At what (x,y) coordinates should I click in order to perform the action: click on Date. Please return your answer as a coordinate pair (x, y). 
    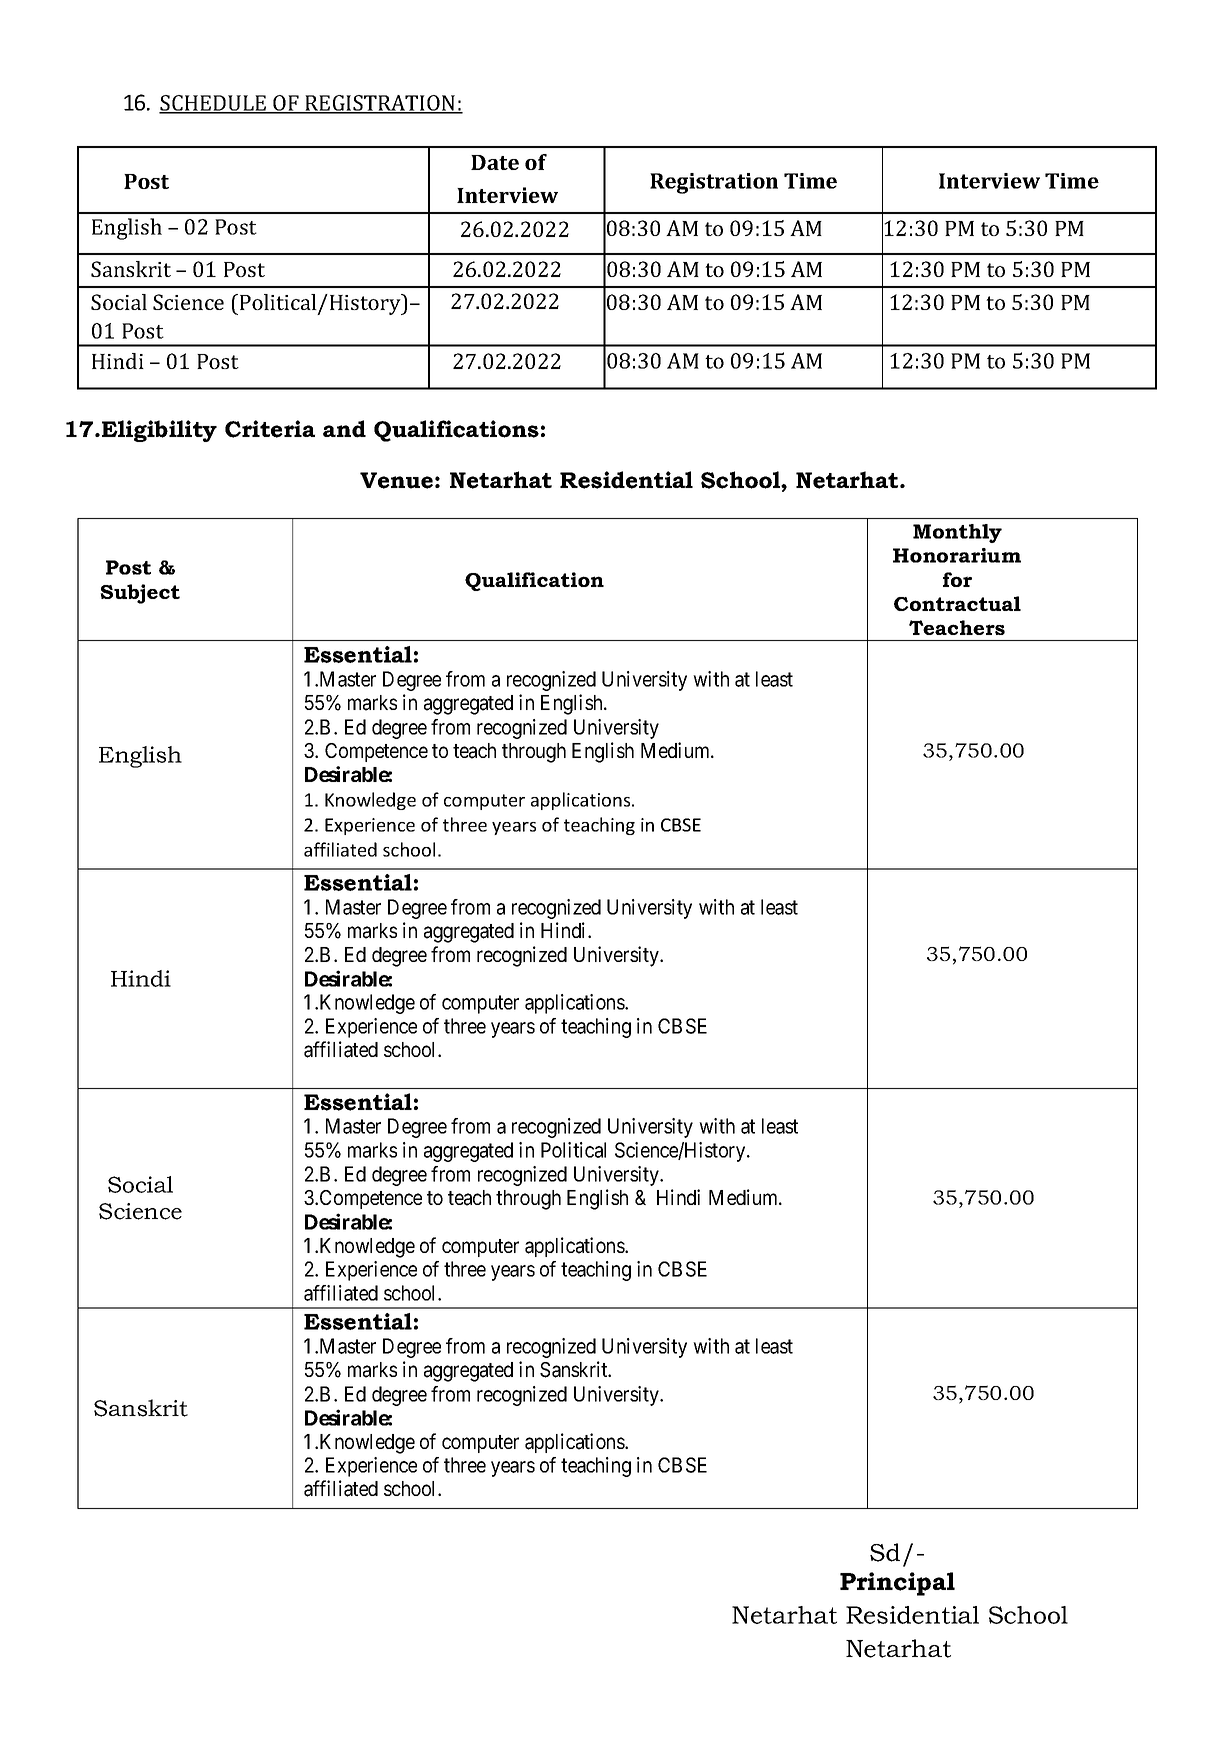
    Looking at the image, I should click on (495, 162).
